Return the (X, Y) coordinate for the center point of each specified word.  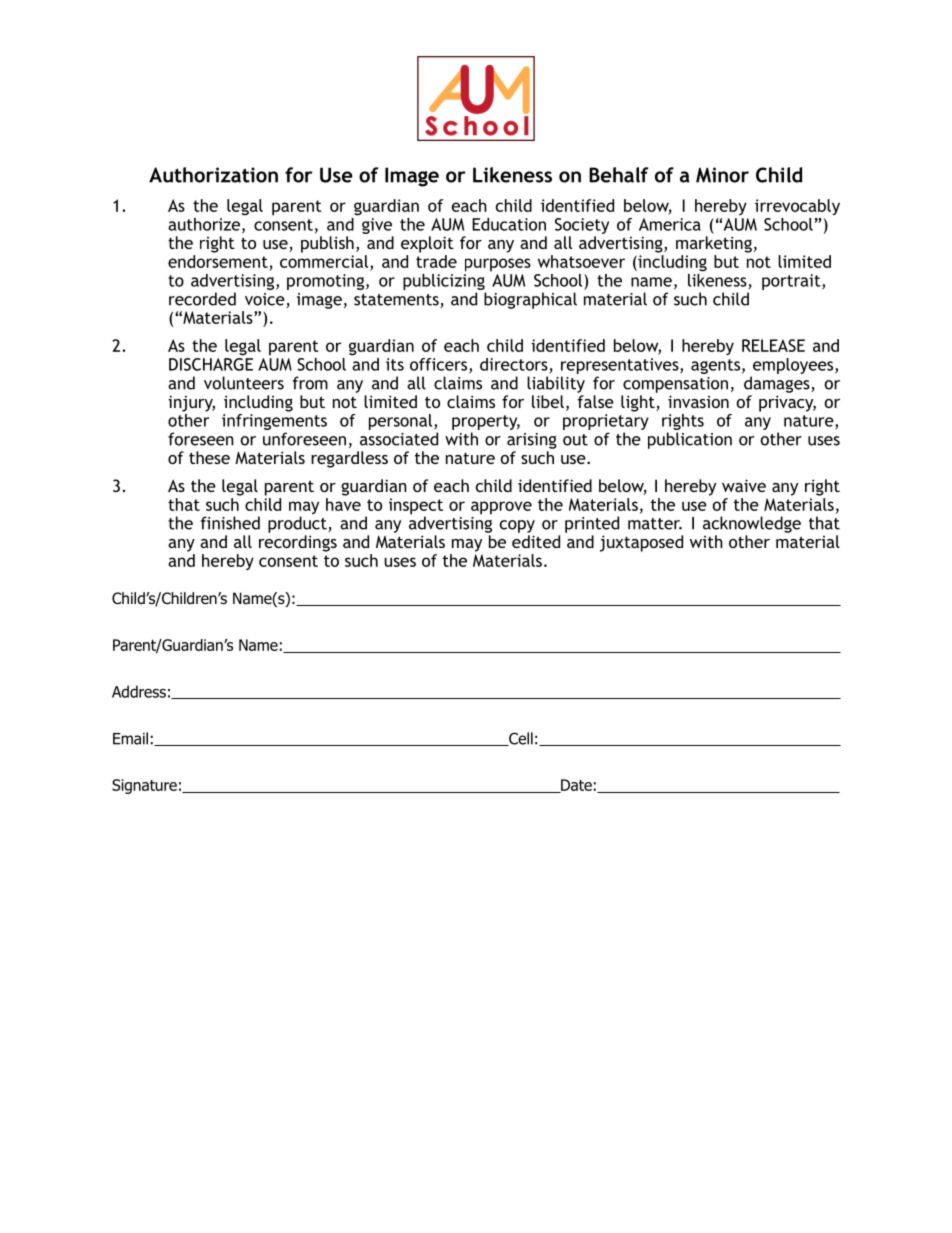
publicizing (444, 280)
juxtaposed (641, 543)
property (486, 424)
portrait (792, 282)
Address (139, 691)
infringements (274, 422)
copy (517, 526)
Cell (520, 739)
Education (509, 224)
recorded (202, 299)
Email (130, 738)
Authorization (213, 175)
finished (230, 523)
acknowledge (752, 524)
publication (690, 440)
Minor (722, 175)
